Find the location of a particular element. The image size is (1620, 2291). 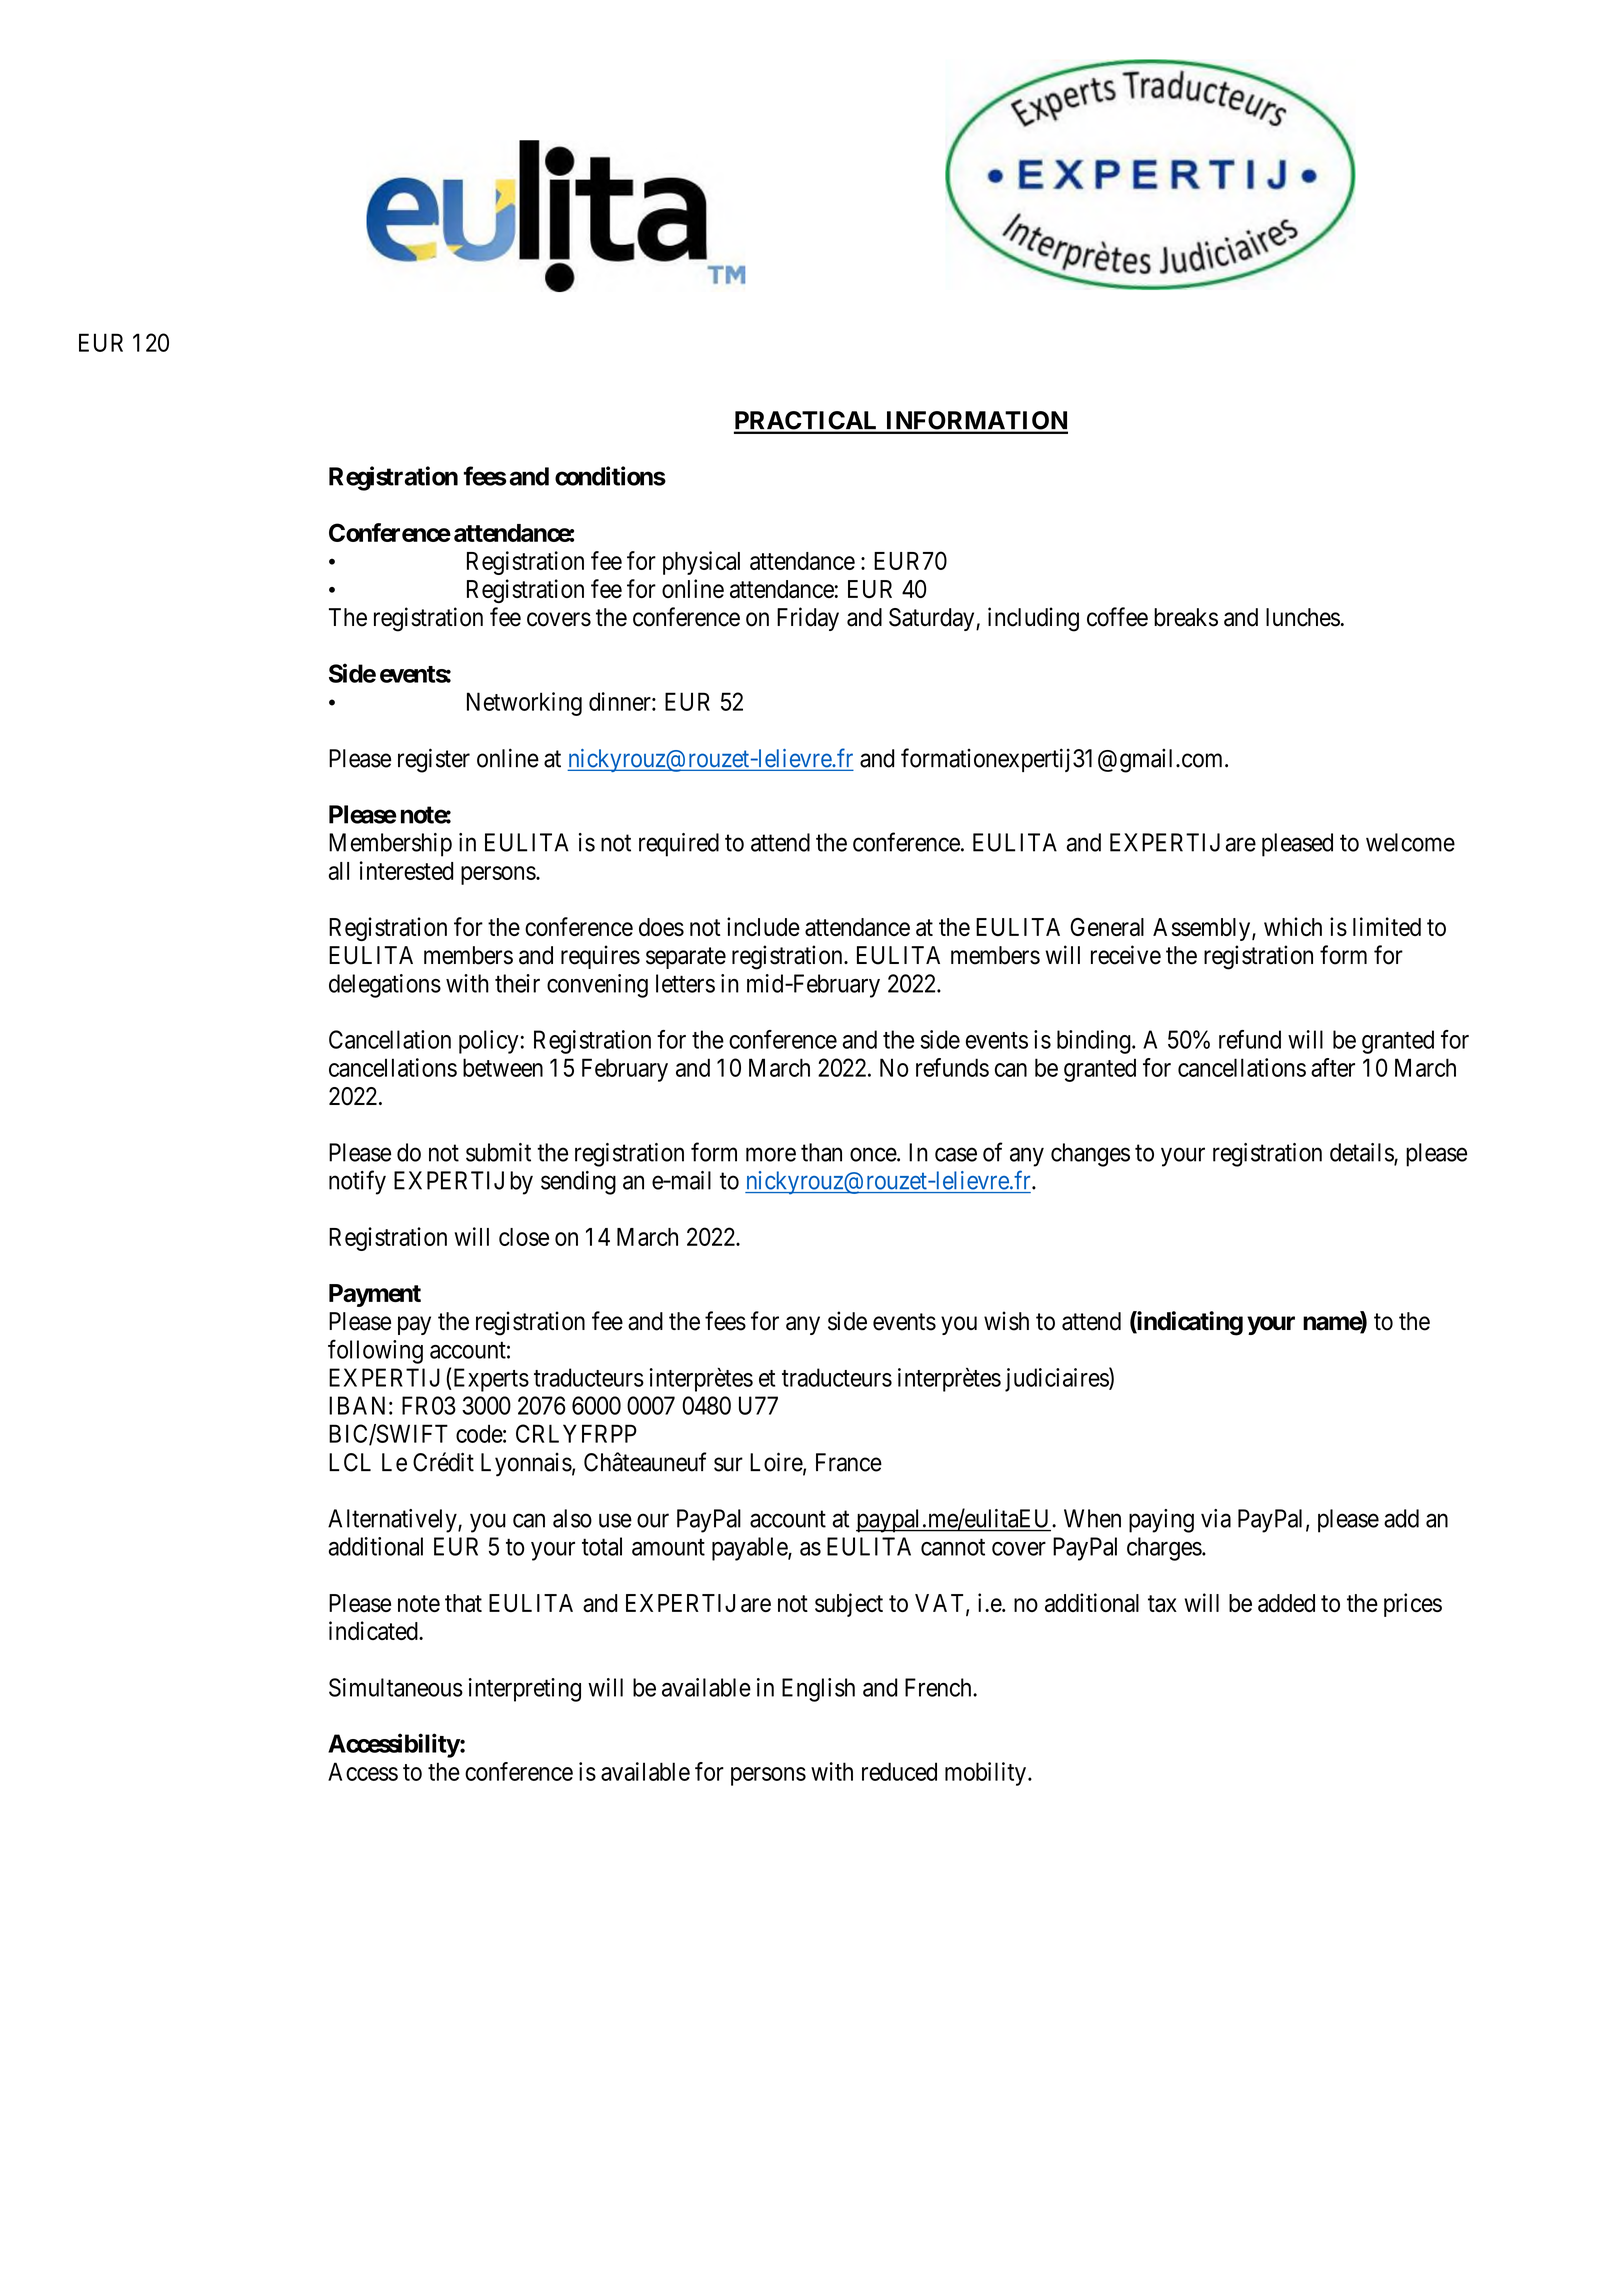

submit is located at coordinates (498, 1152).
